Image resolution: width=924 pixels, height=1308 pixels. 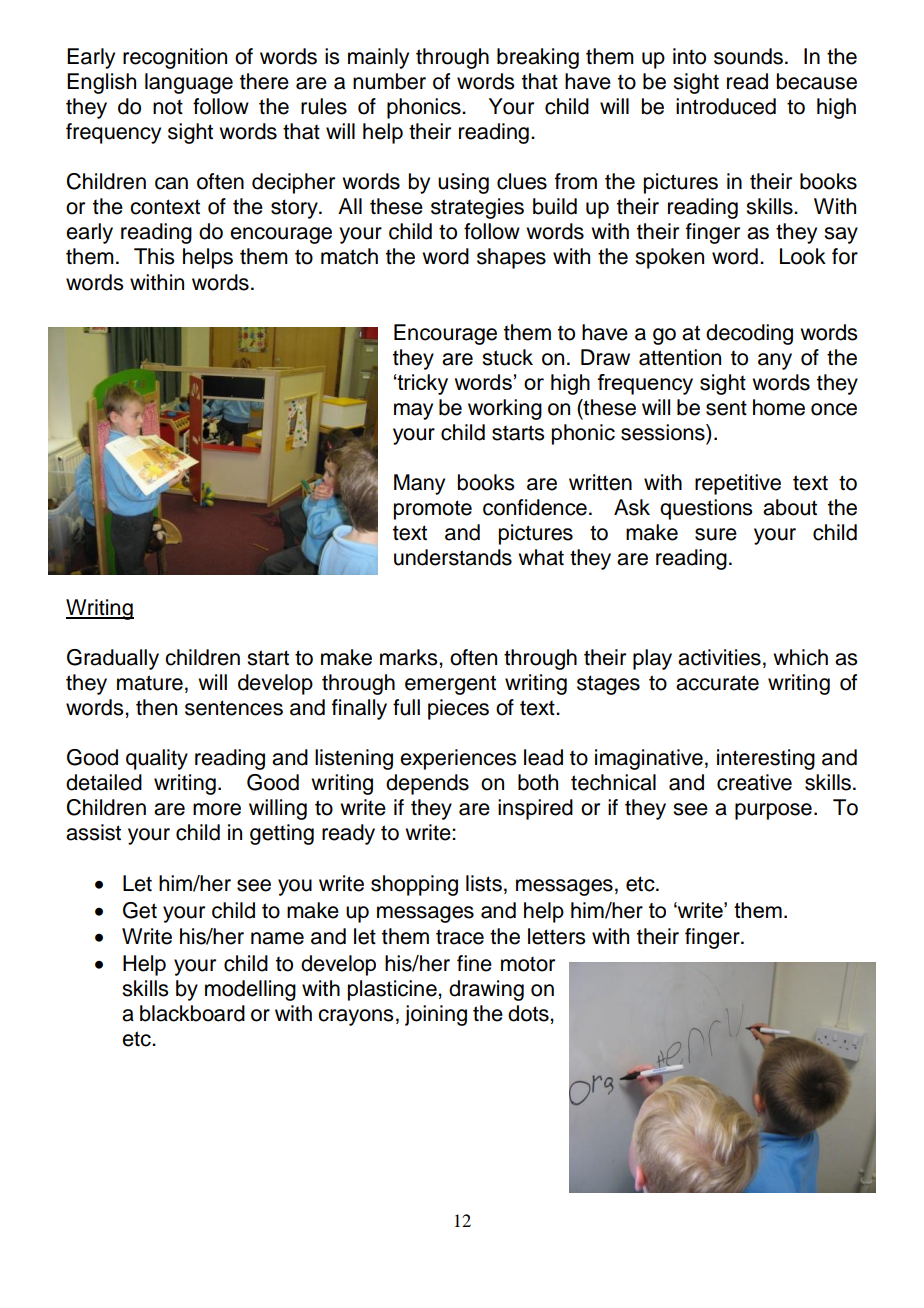 What do you see at coordinates (458, 759) in the screenshot?
I see `experiences` at bounding box center [458, 759].
